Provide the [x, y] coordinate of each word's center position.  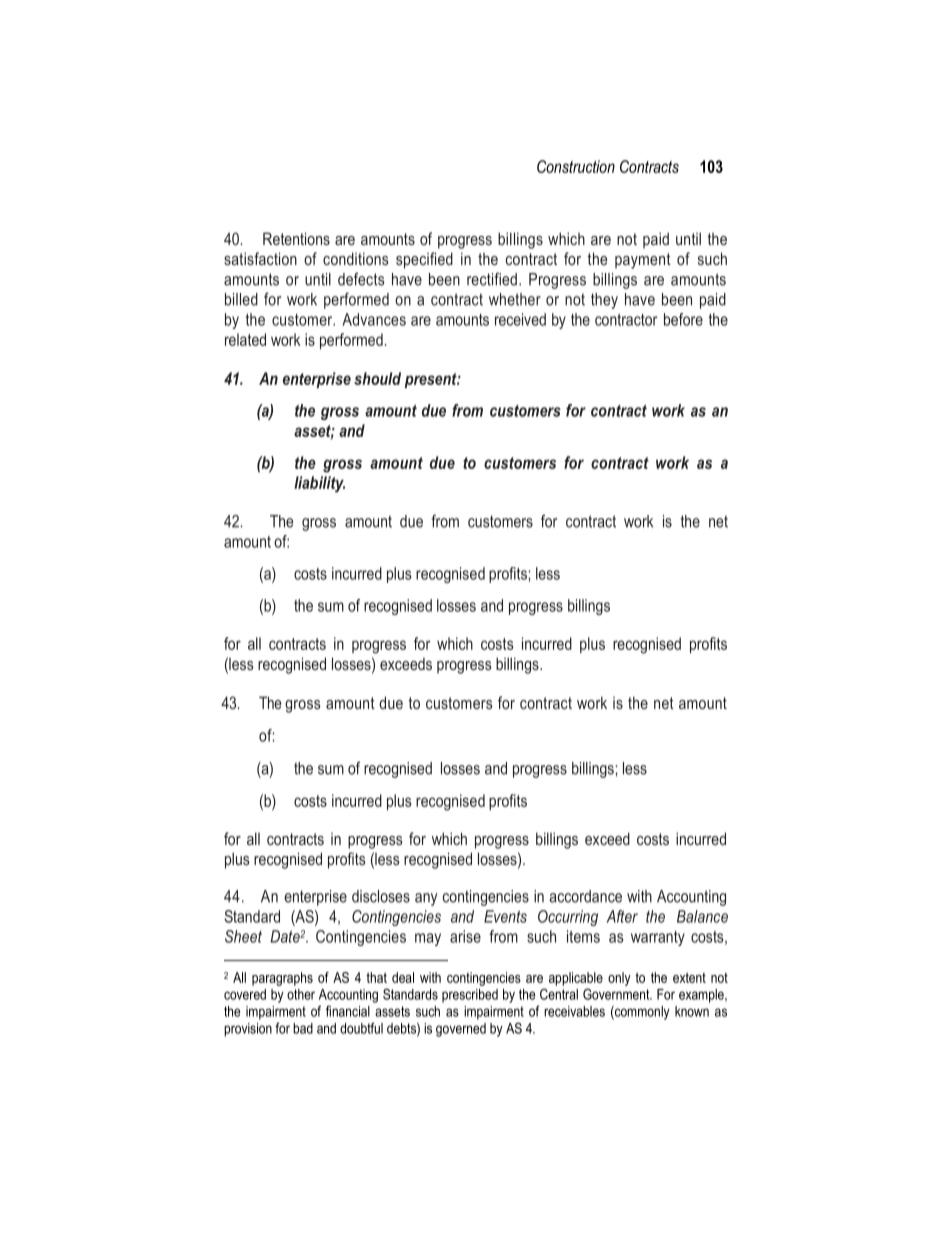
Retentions [296, 238]
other [301, 994]
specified [424, 260]
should [377, 378]
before [683, 319]
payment [643, 261]
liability [319, 484]
